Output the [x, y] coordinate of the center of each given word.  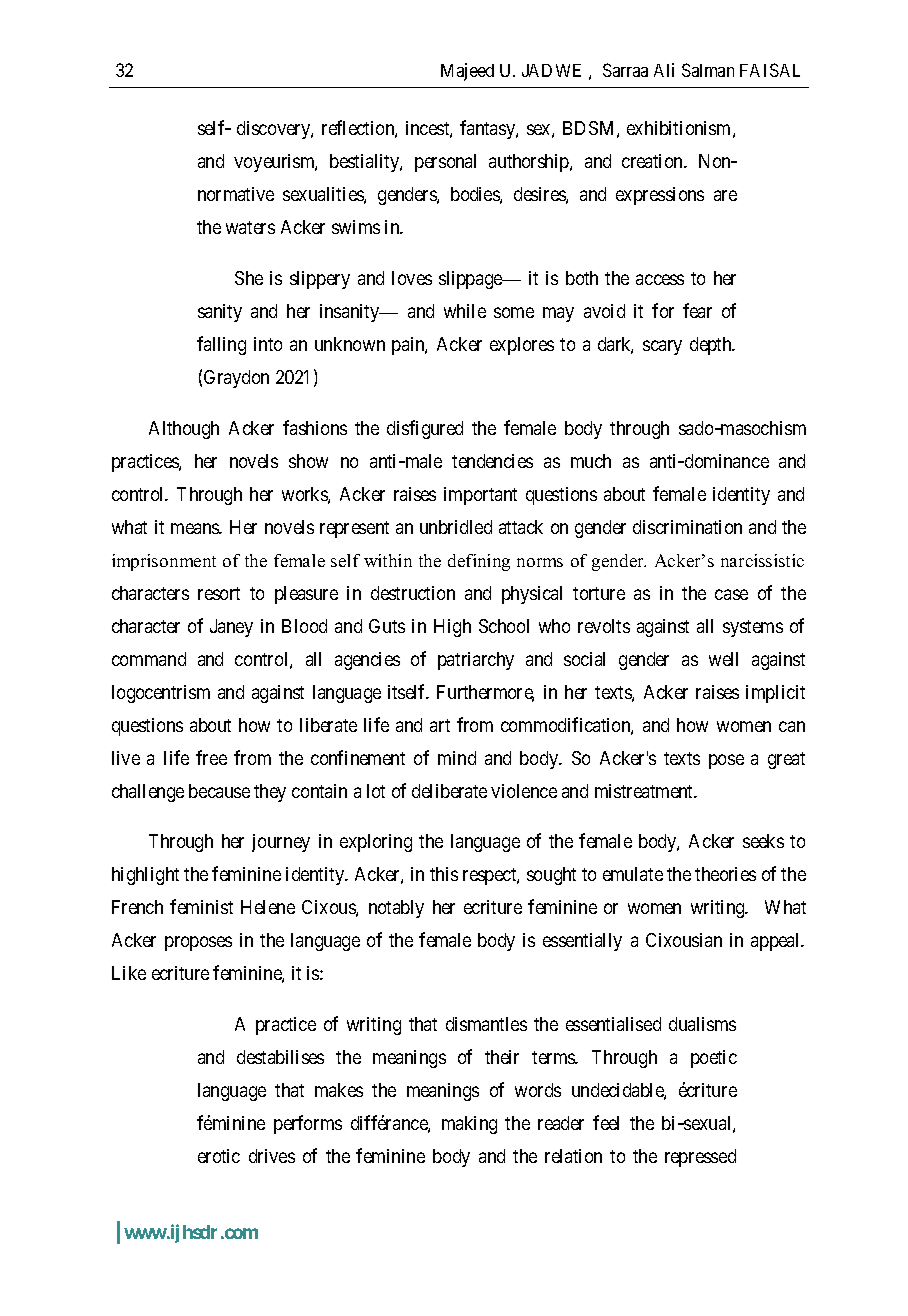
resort [219, 593]
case [731, 594]
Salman [708, 70]
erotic [219, 1156]
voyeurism [275, 163]
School [504, 626]
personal [445, 163]
